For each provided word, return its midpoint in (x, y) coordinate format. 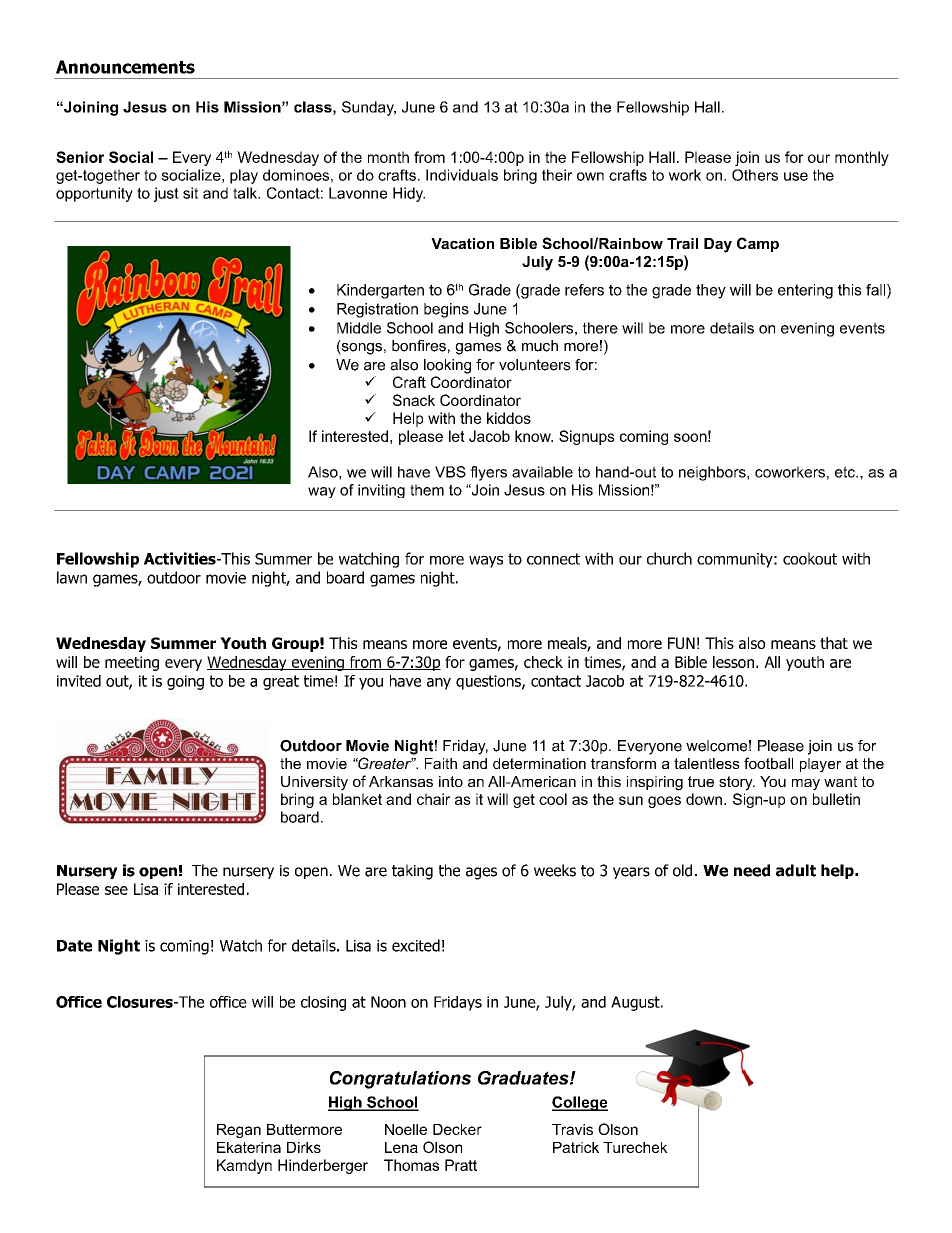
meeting (132, 663)
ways (486, 562)
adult (796, 870)
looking (447, 366)
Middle (359, 328)
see (116, 890)
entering (805, 291)
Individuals (462, 175)
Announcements (125, 67)
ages (481, 873)
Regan (239, 1131)
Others (755, 175)
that (834, 643)
